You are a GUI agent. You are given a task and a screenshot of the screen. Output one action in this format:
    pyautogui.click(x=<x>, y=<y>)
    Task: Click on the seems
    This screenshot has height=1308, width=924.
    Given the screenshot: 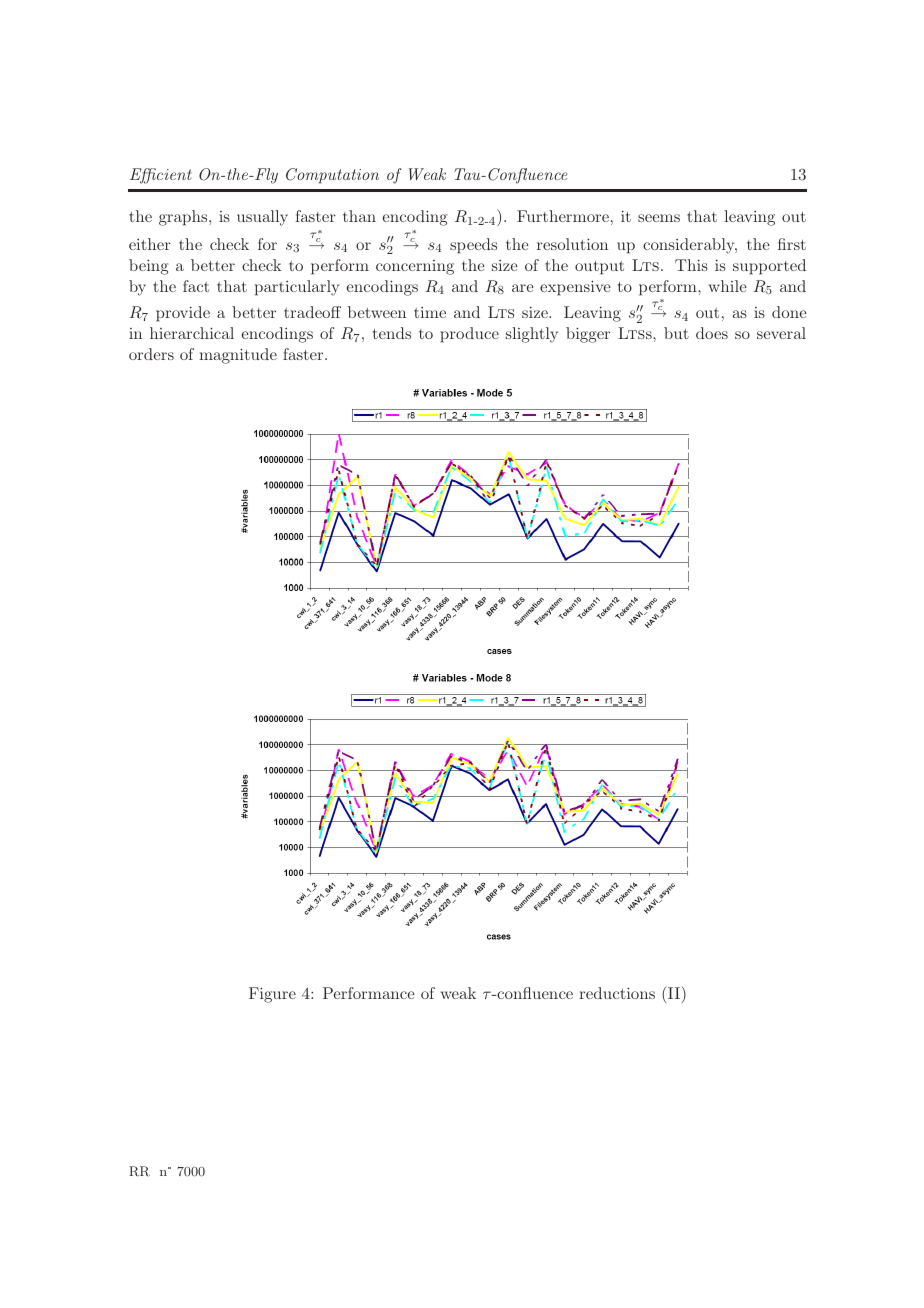 What is the action you would take?
    pyautogui.click(x=659, y=218)
